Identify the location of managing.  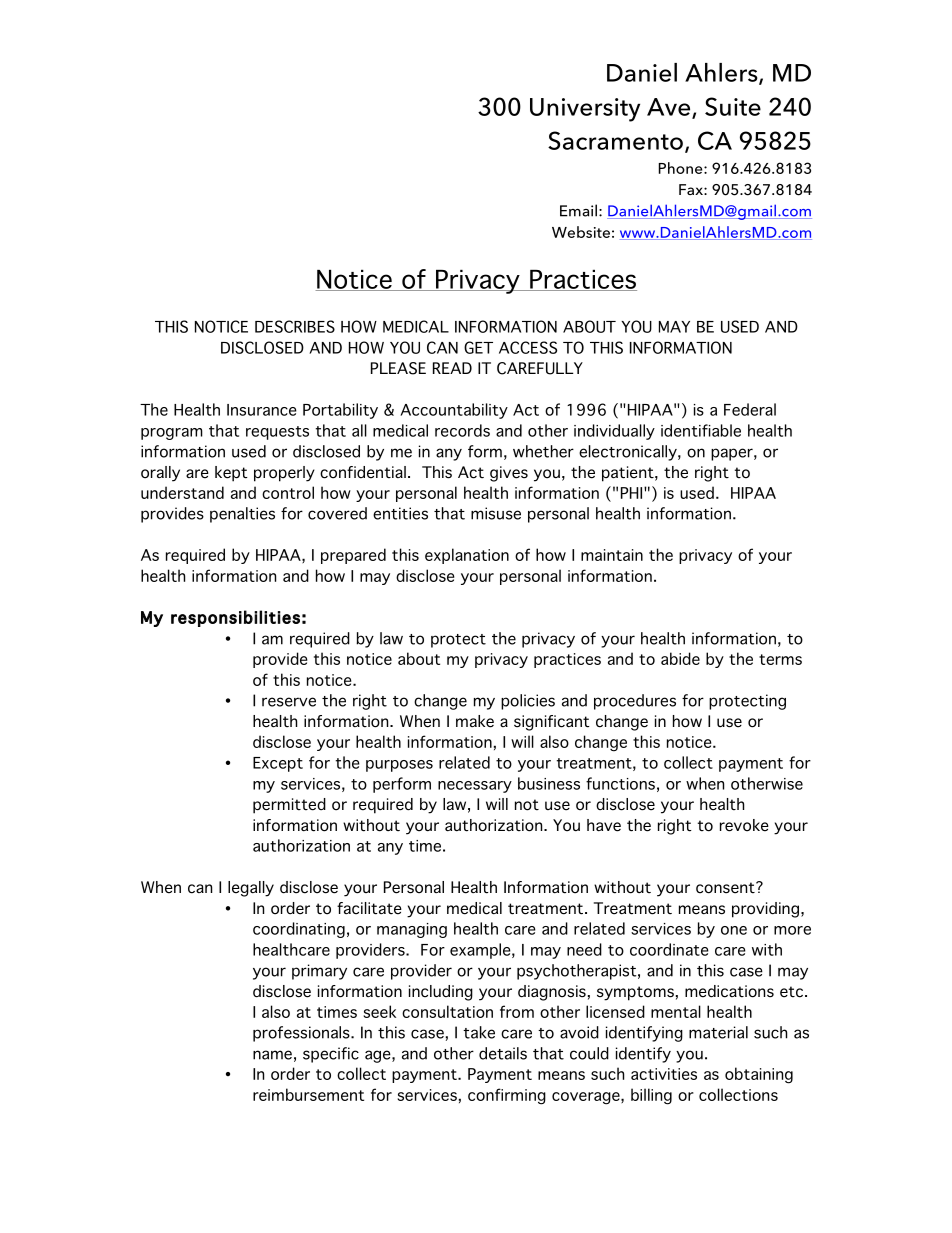
(412, 930).
